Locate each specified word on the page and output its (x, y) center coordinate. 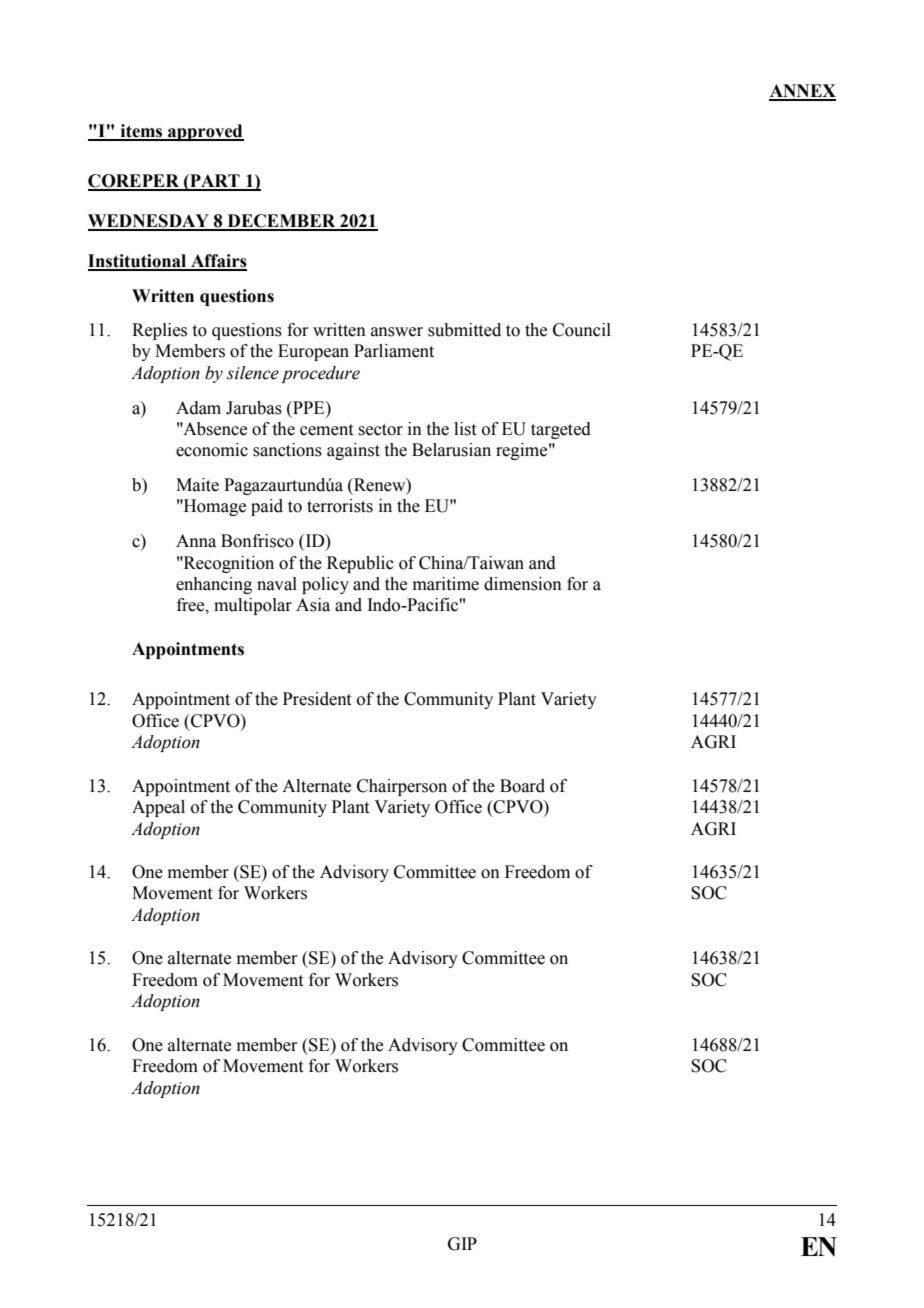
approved (205, 132)
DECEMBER (281, 222)
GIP (462, 1244)
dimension (523, 584)
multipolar (253, 606)
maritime (446, 584)
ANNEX (802, 92)
